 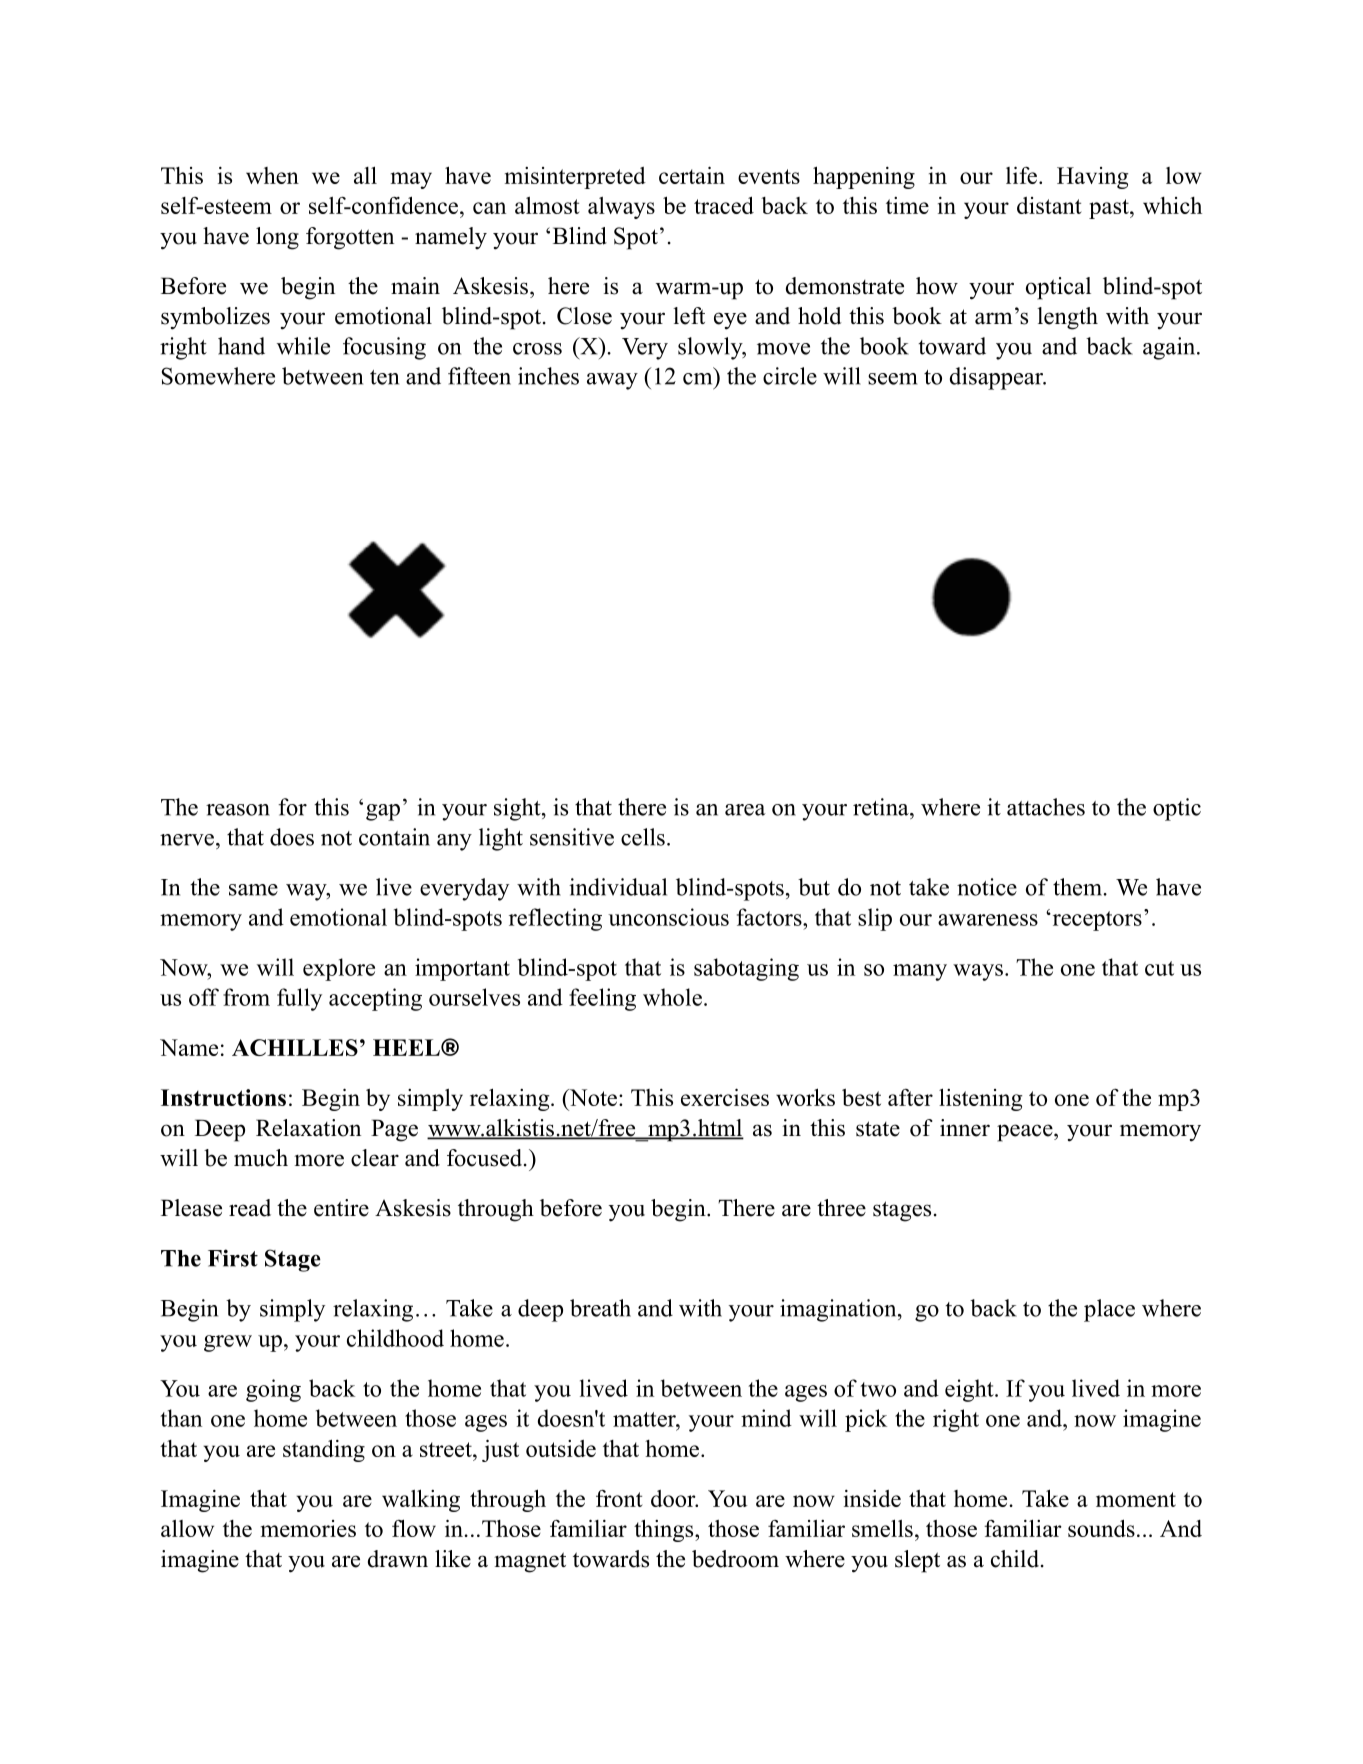 I want to click on cells, so click(x=643, y=837).
